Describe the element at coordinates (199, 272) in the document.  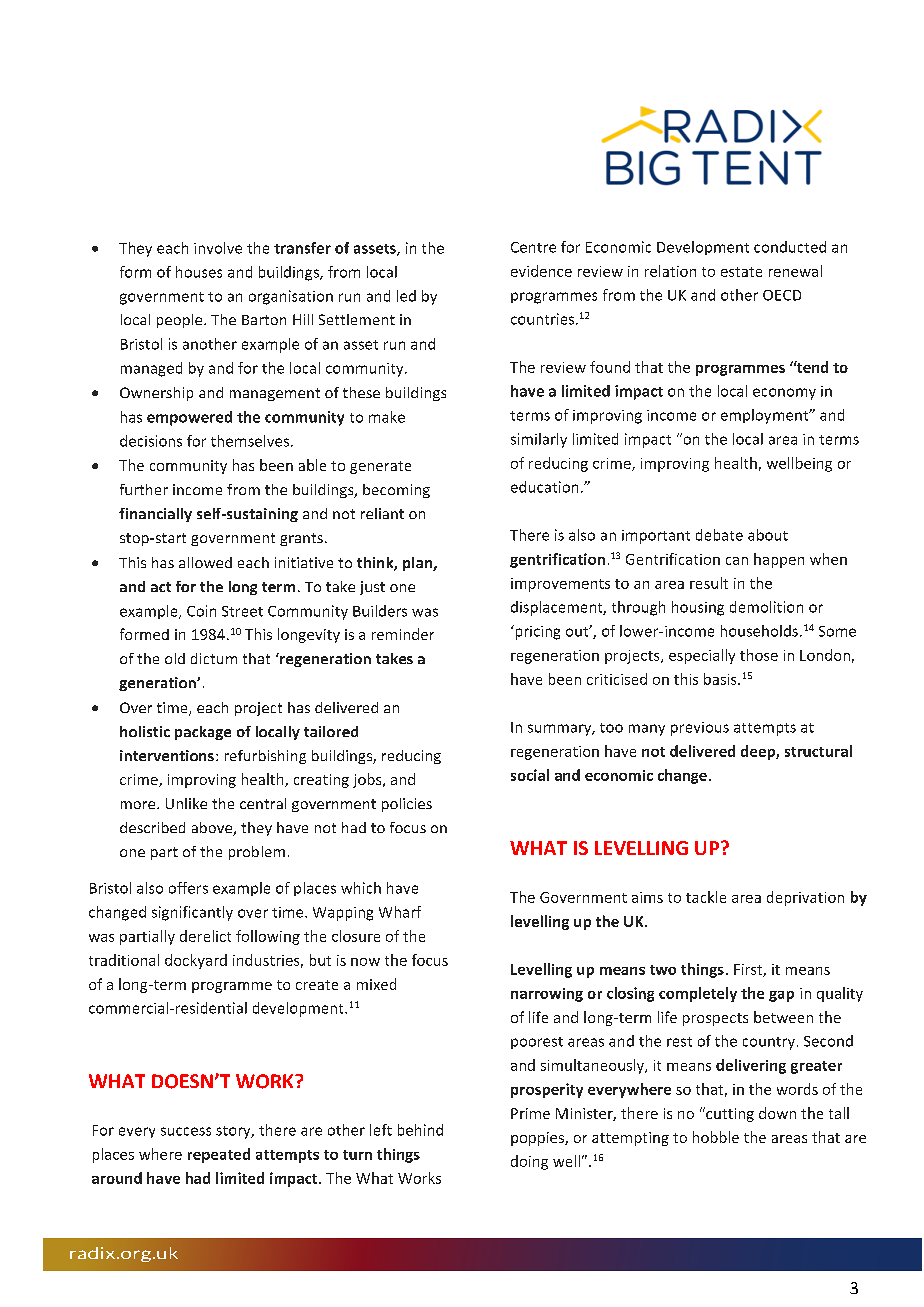
I see `houses` at that location.
